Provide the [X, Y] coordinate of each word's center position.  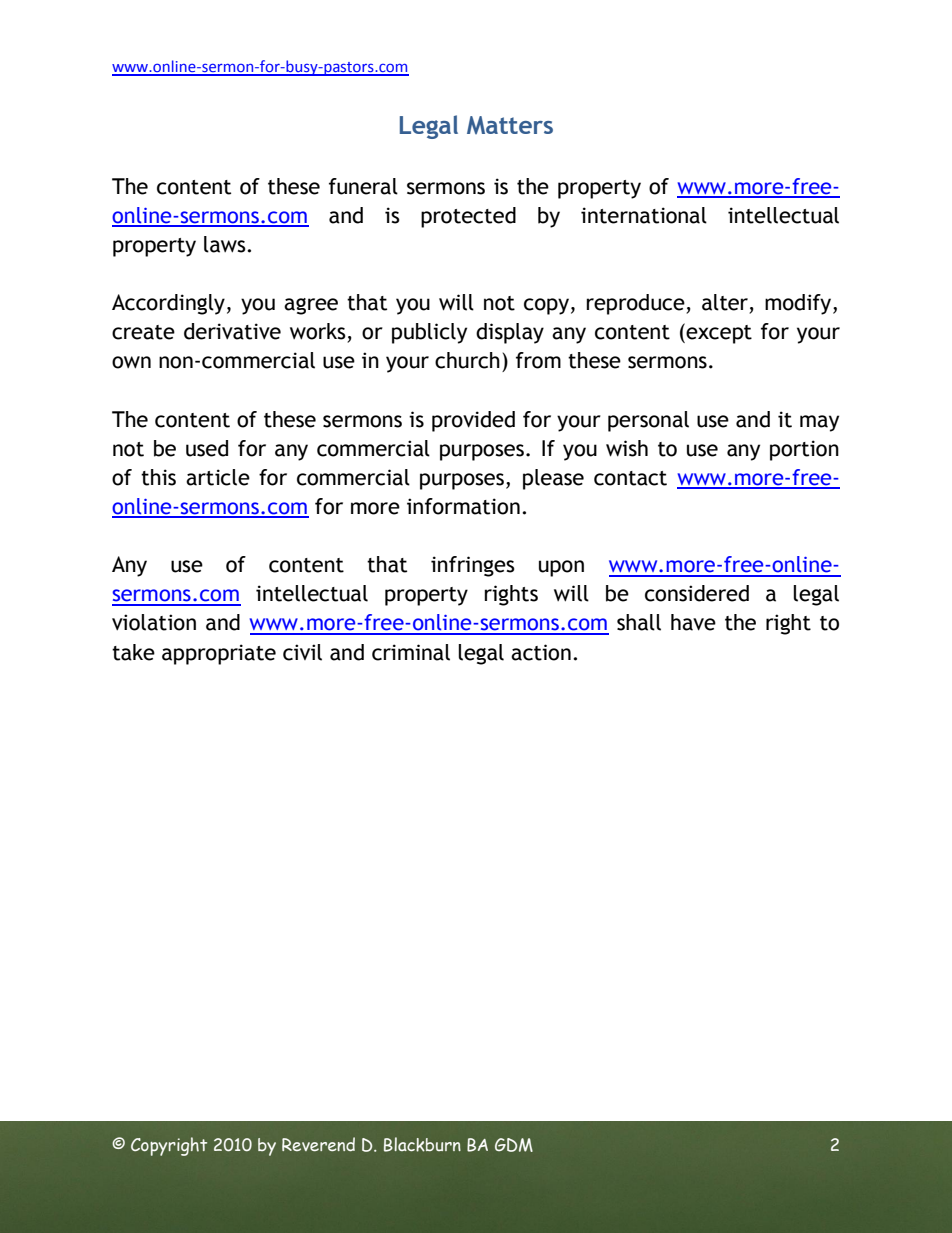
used [207, 448]
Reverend [318, 1144]
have [693, 622]
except [718, 333]
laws [226, 244]
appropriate [219, 654]
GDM [514, 1145]
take [133, 652]
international [644, 215]
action [541, 652]
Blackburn [422, 1144]
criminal [411, 652]
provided [473, 421]
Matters [510, 125]
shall [639, 622]
